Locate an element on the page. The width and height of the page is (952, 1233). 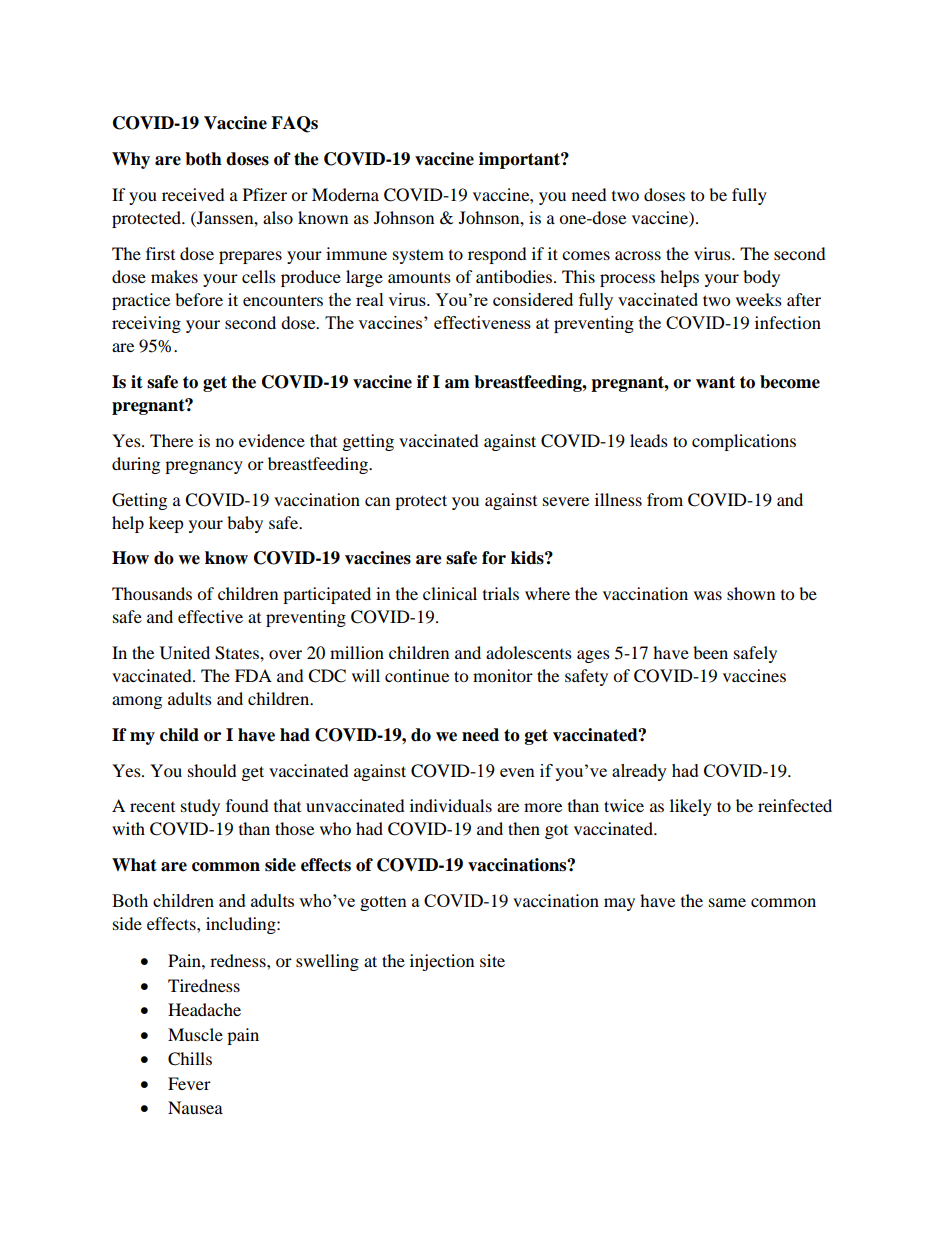
received is located at coordinates (193, 194).
